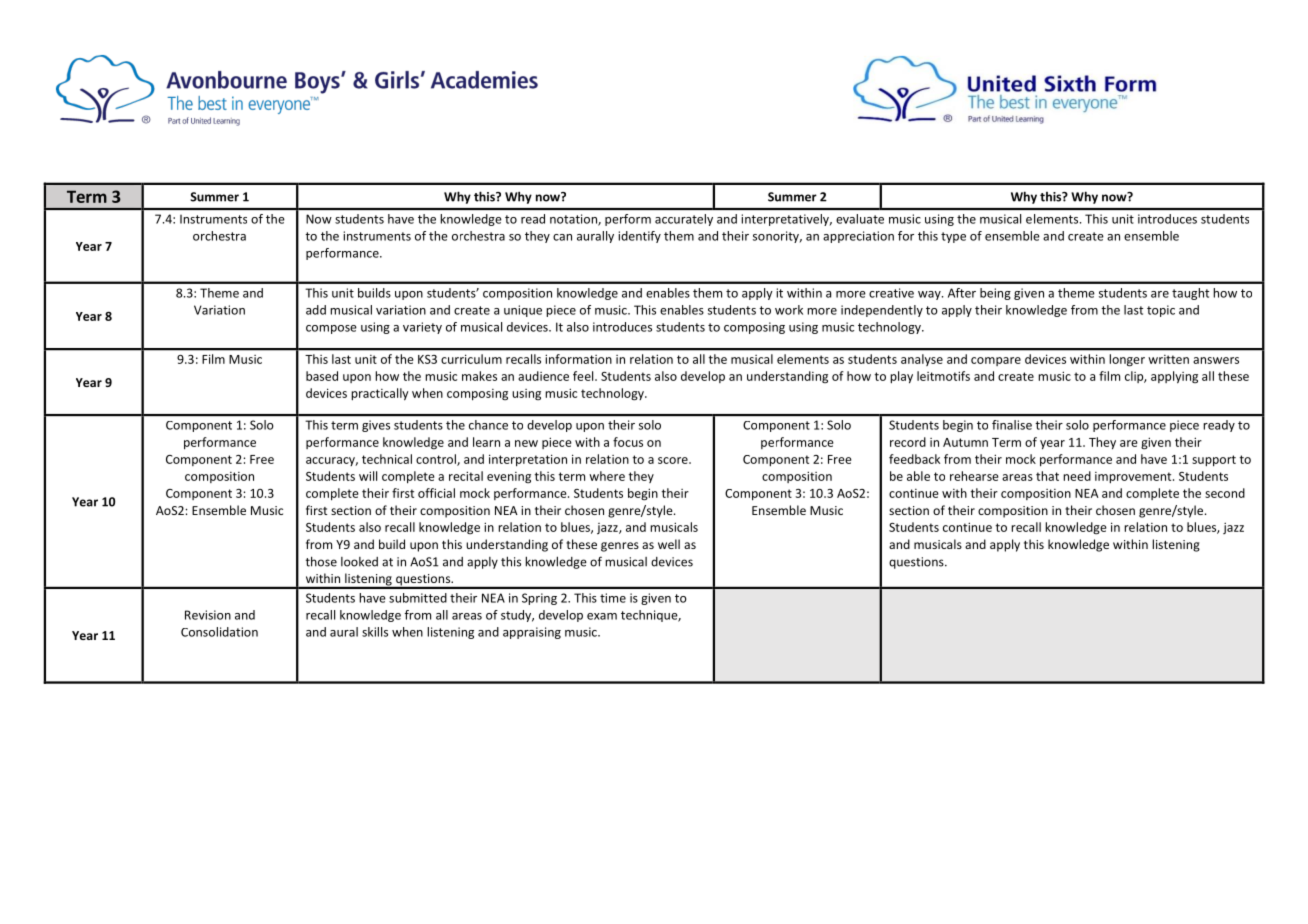  What do you see at coordinates (376, 426) in the image?
I see `gives` at bounding box center [376, 426].
